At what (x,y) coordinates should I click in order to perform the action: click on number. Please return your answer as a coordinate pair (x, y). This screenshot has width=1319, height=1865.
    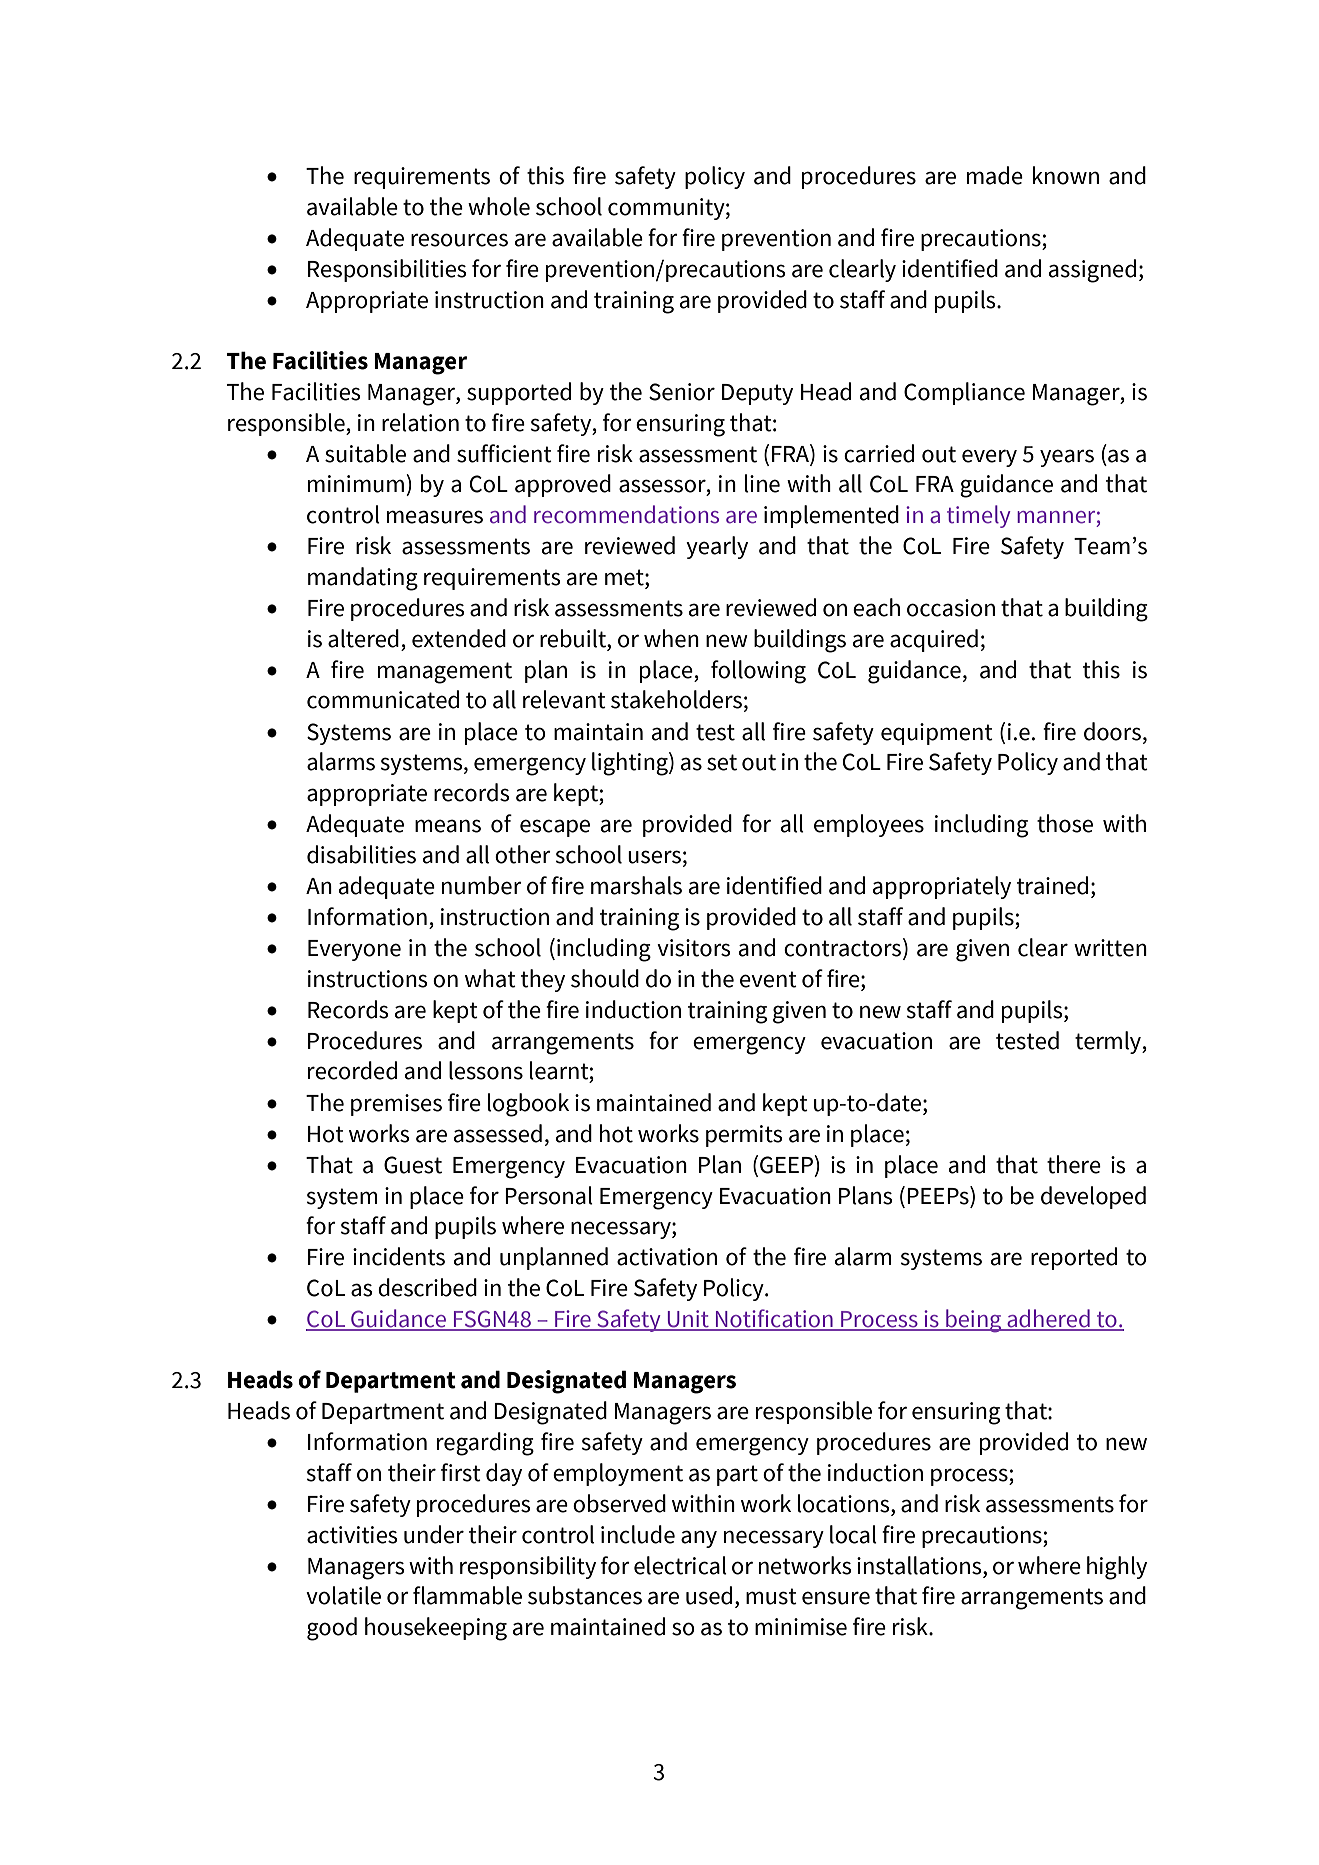
    Looking at the image, I should click on (482, 885).
